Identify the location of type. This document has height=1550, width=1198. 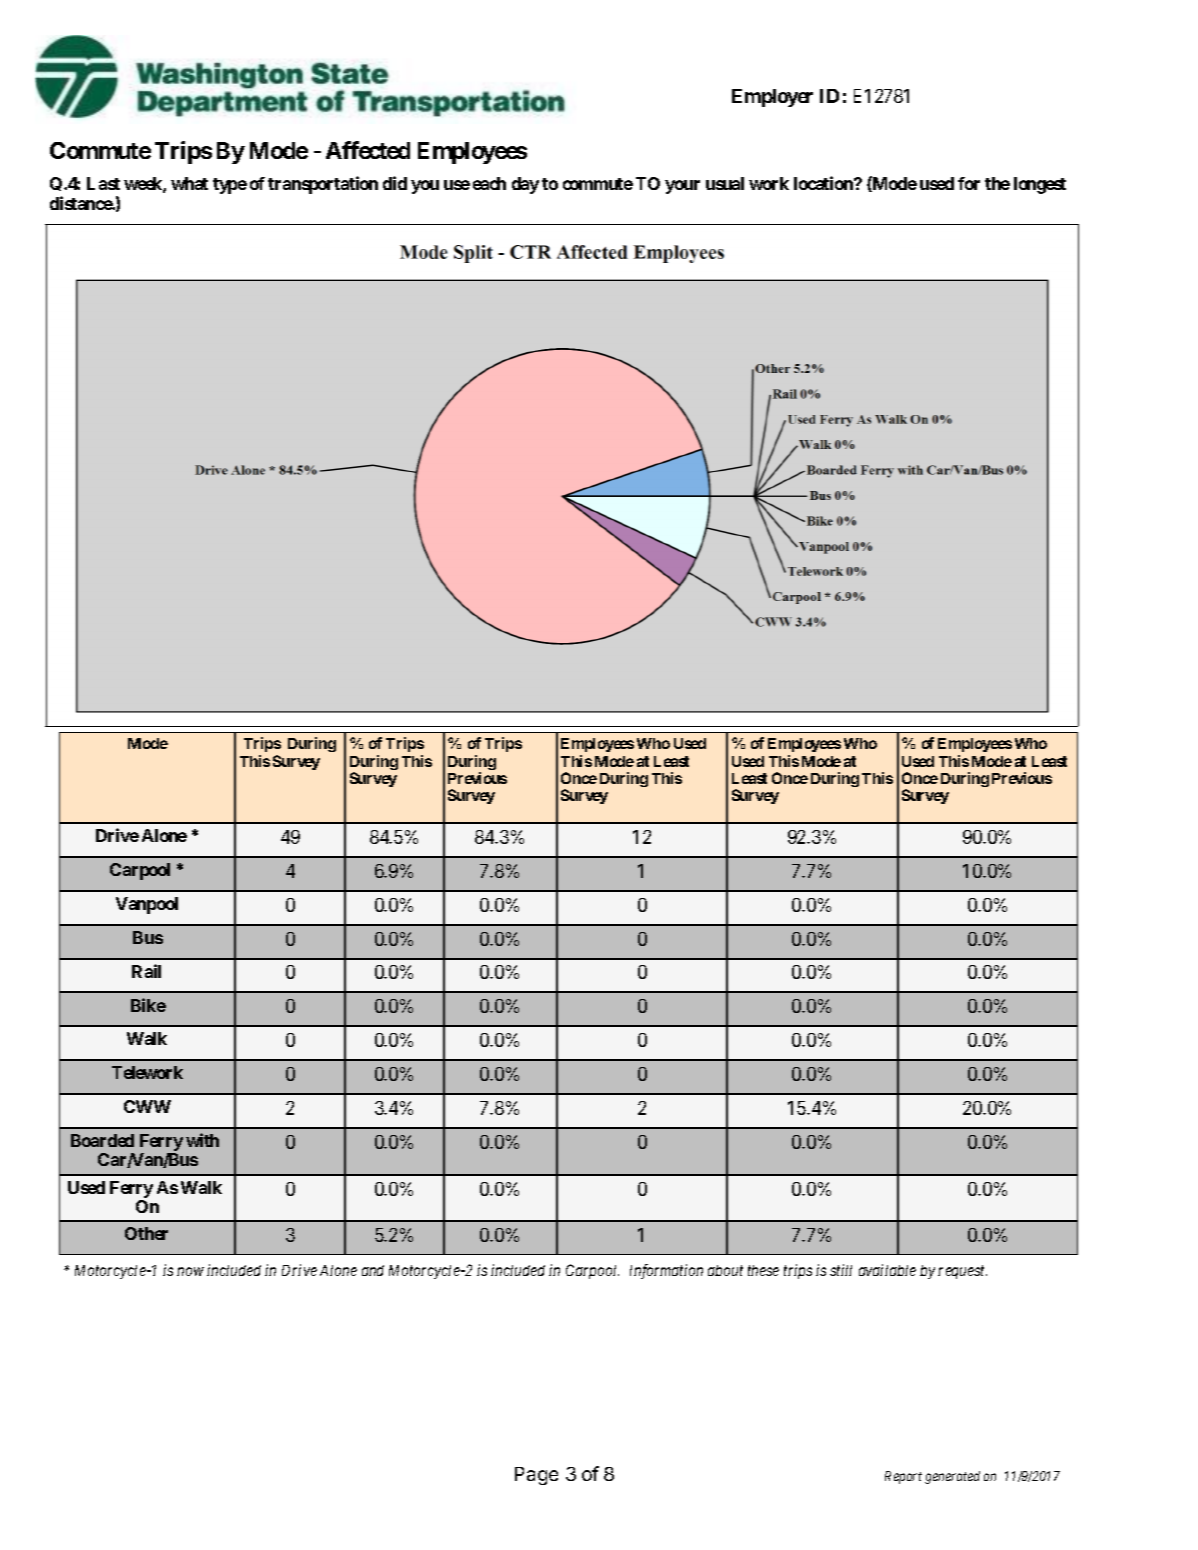
(230, 186).
